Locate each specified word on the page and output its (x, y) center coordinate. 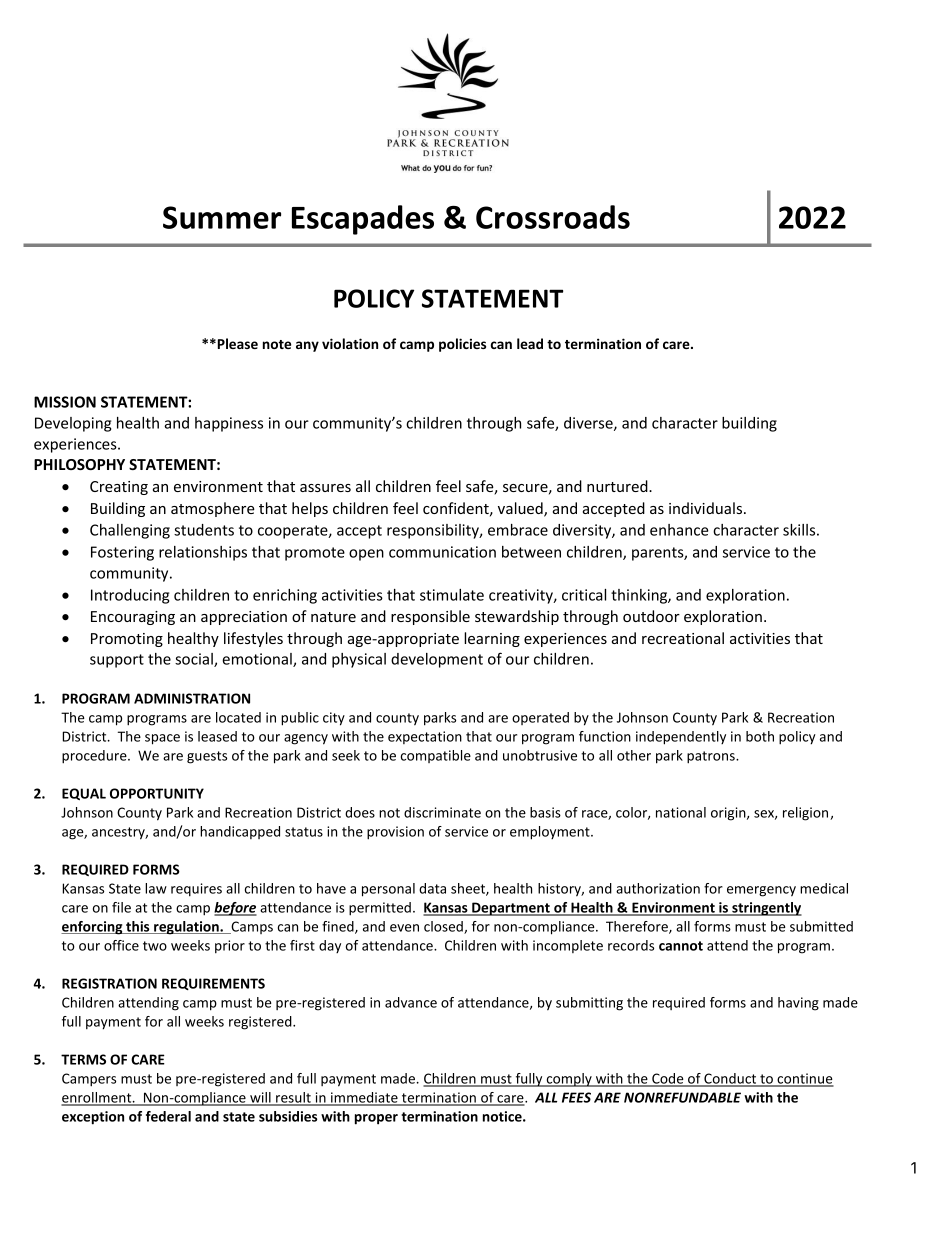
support (117, 661)
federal (168, 1116)
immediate (364, 1098)
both (760, 736)
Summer (222, 217)
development (437, 660)
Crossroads (553, 217)
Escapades (363, 220)
